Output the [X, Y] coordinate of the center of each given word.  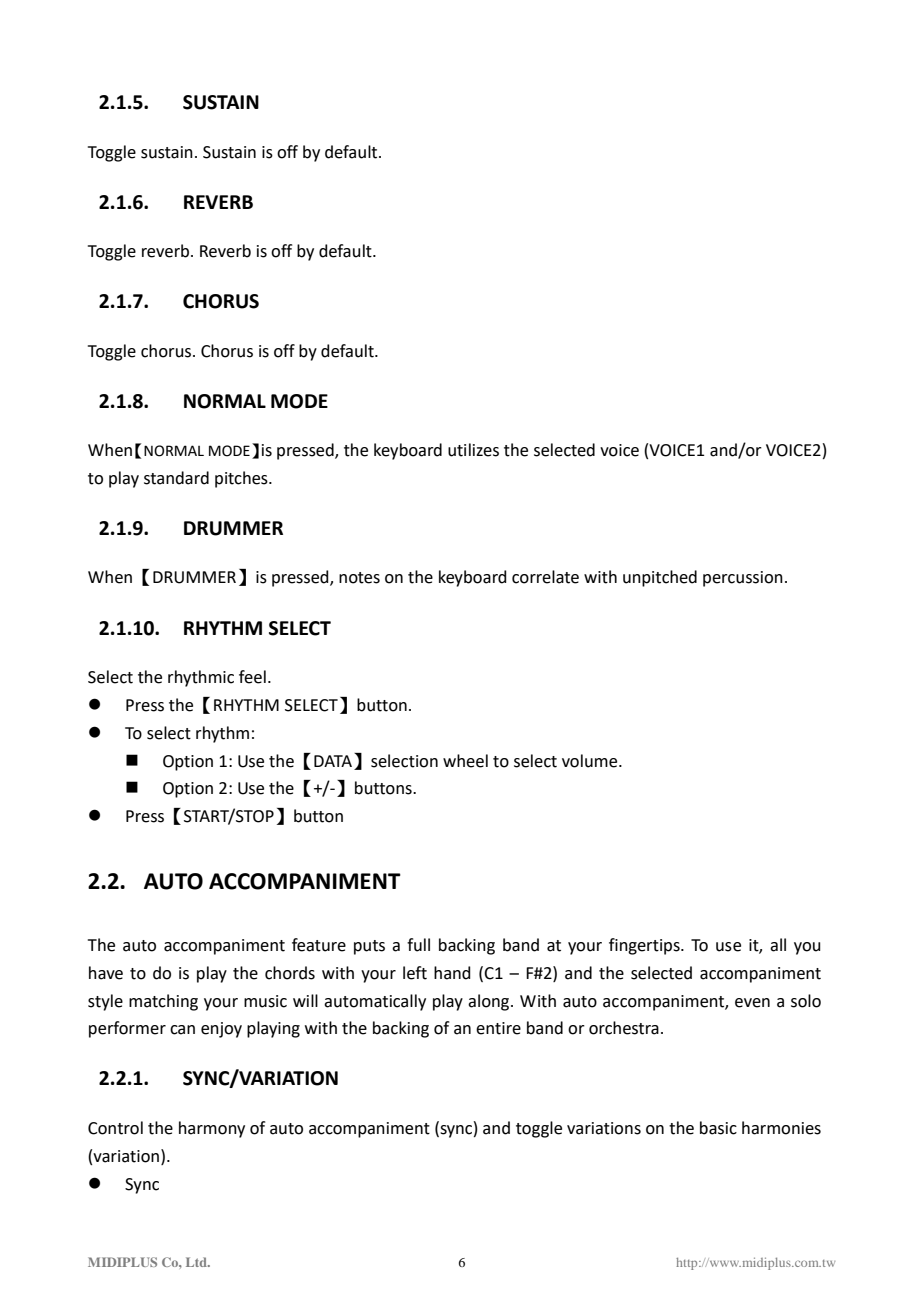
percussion [743, 579]
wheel [465, 761]
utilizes [473, 450]
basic [718, 1128]
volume [591, 761]
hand [452, 973]
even [752, 1003]
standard [176, 478]
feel [252, 677]
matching [163, 1002]
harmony [212, 1129]
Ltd [197, 1262]
